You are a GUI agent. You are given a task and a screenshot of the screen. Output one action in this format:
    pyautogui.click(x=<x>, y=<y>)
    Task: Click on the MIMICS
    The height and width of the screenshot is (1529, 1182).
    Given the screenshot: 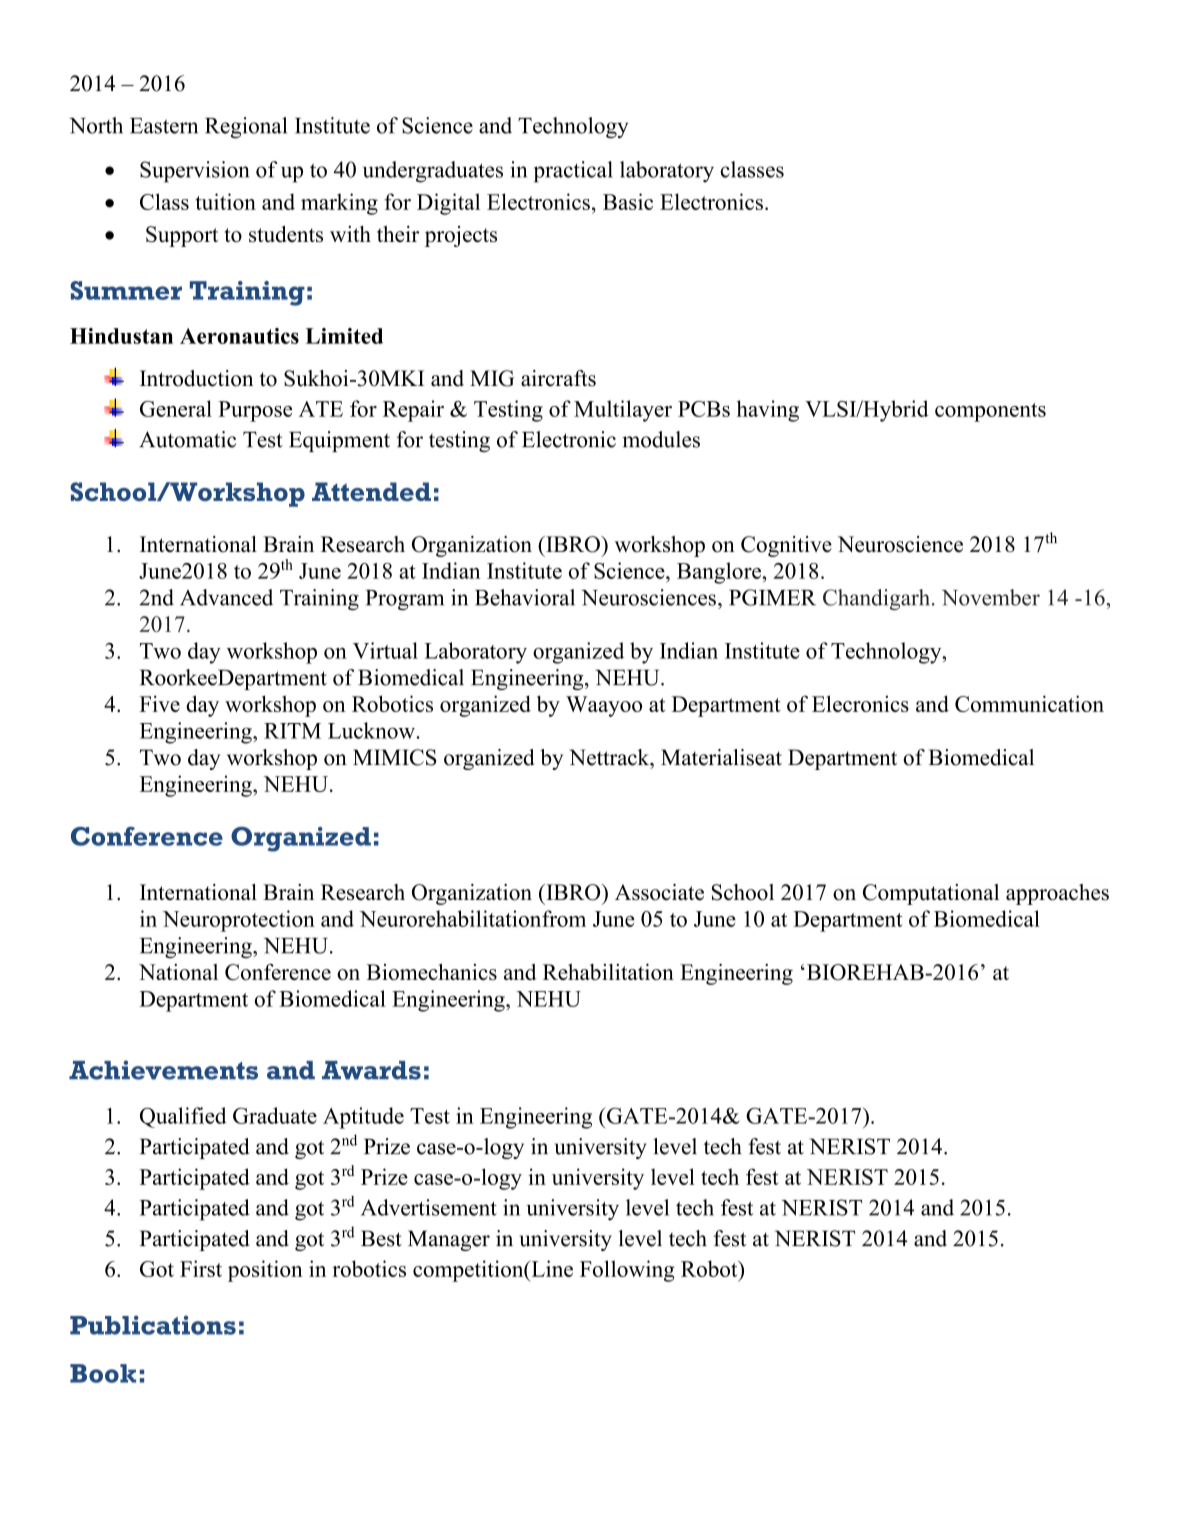 What is the action you would take?
    pyautogui.click(x=394, y=757)
